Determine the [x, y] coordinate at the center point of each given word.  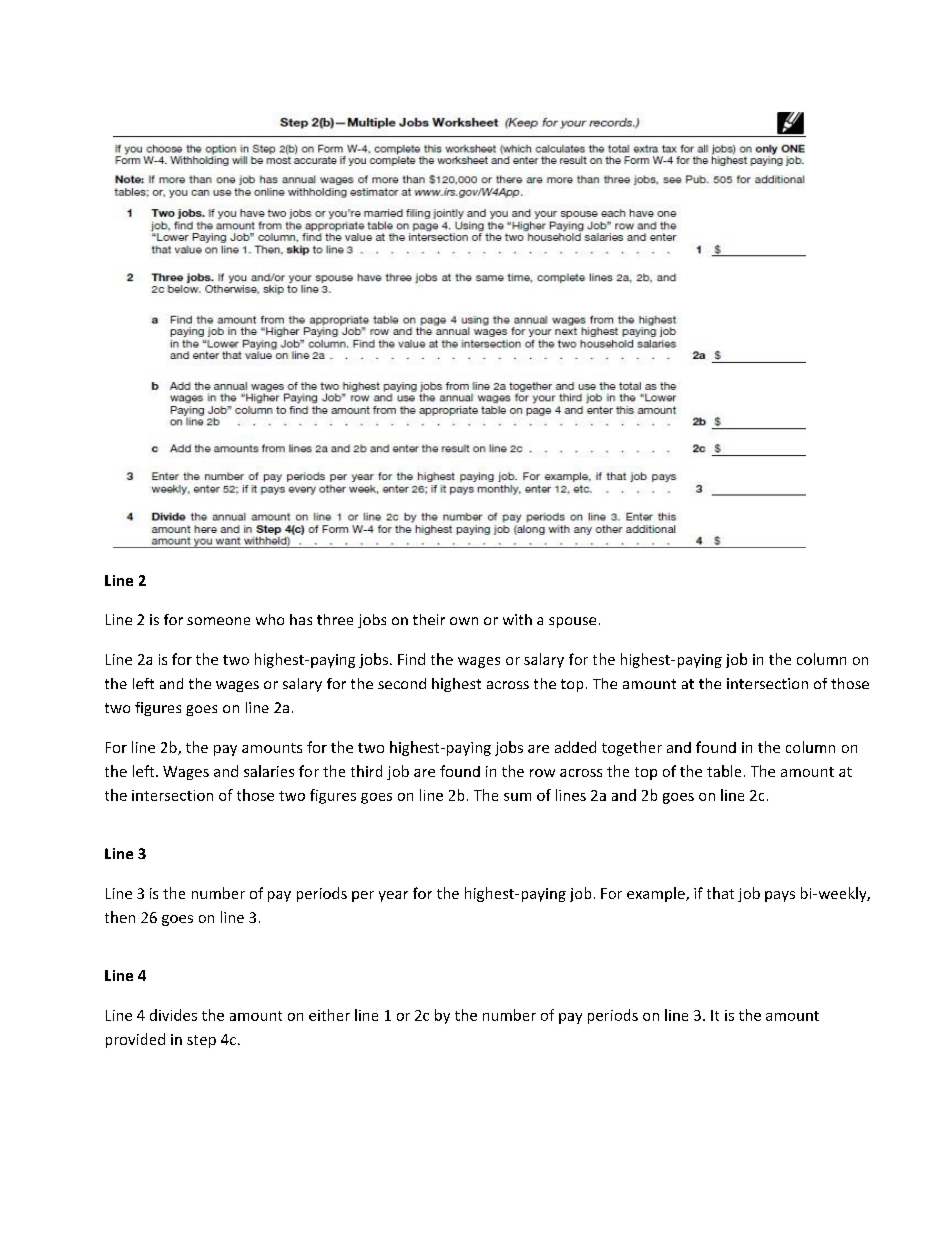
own [464, 621]
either [329, 1015]
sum [517, 797]
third [366, 771]
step [201, 1041]
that [720, 893]
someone [218, 621]
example [657, 894]
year [393, 896]
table [724, 771]
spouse [572, 622]
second [402, 683]
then [120, 917]
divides [173, 1015]
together [632, 748]
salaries [269, 771]
